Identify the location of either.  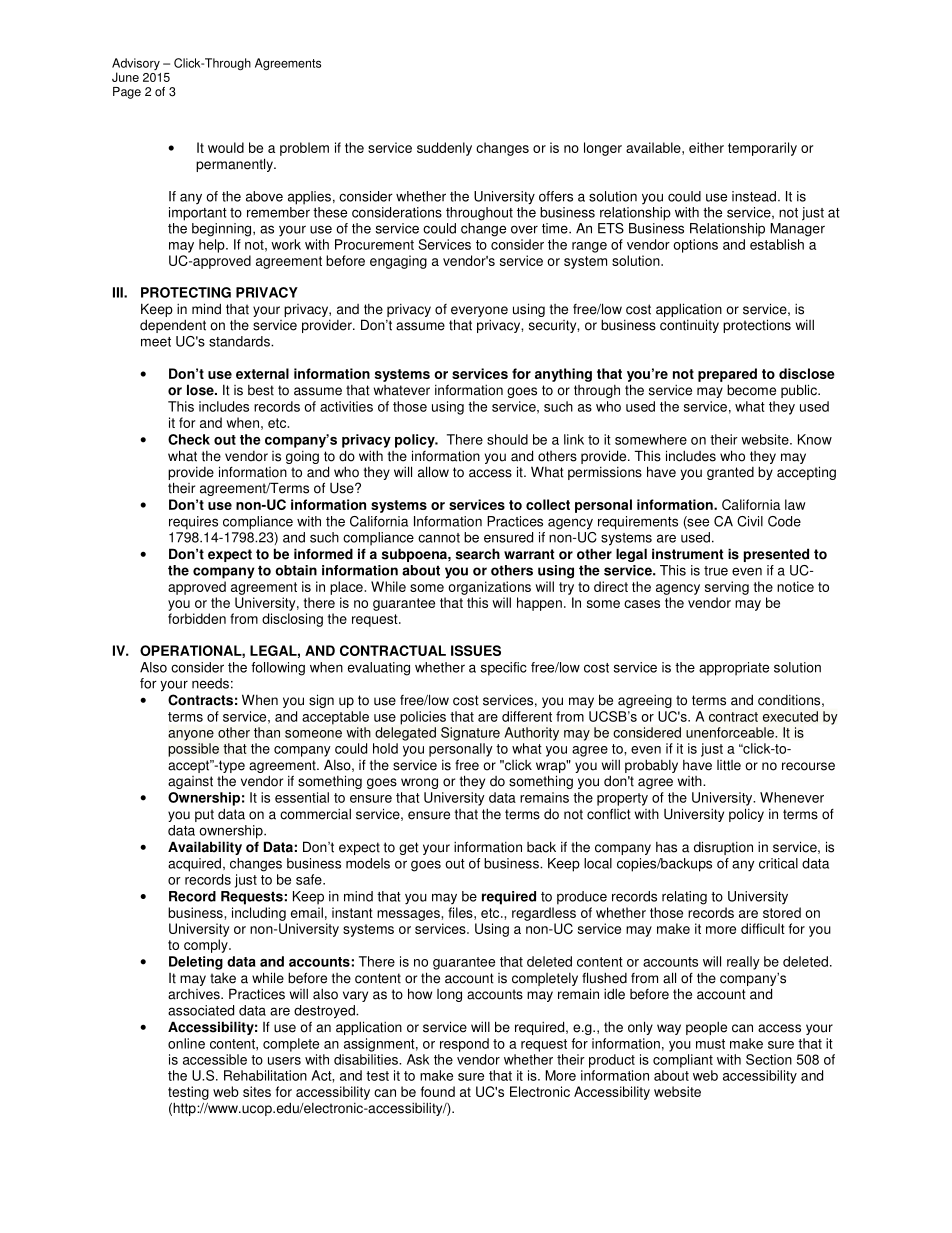
(706, 147).
